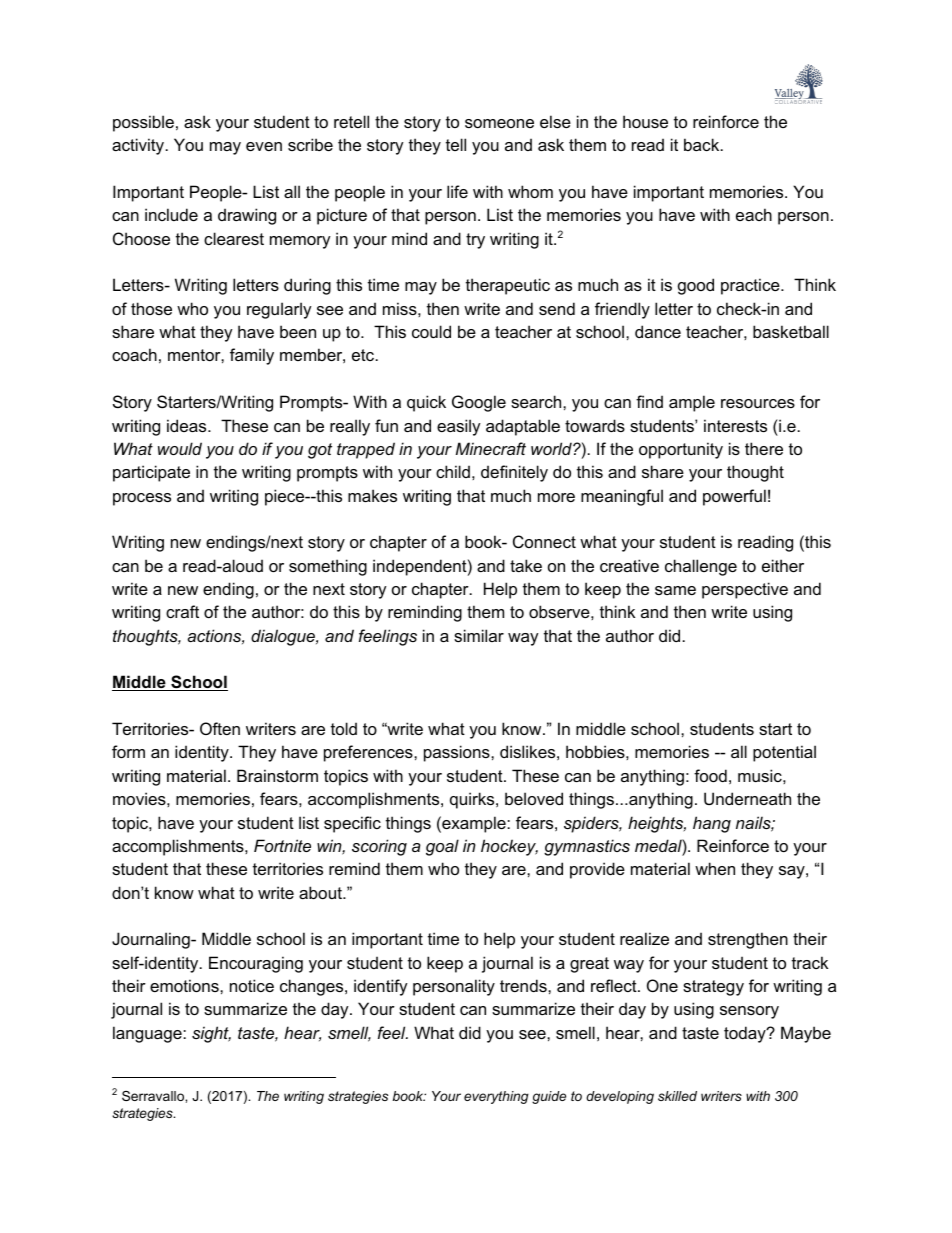 This image has width=952, height=1233. Describe the element at coordinates (264, 146) in the image. I see `even` at that location.
